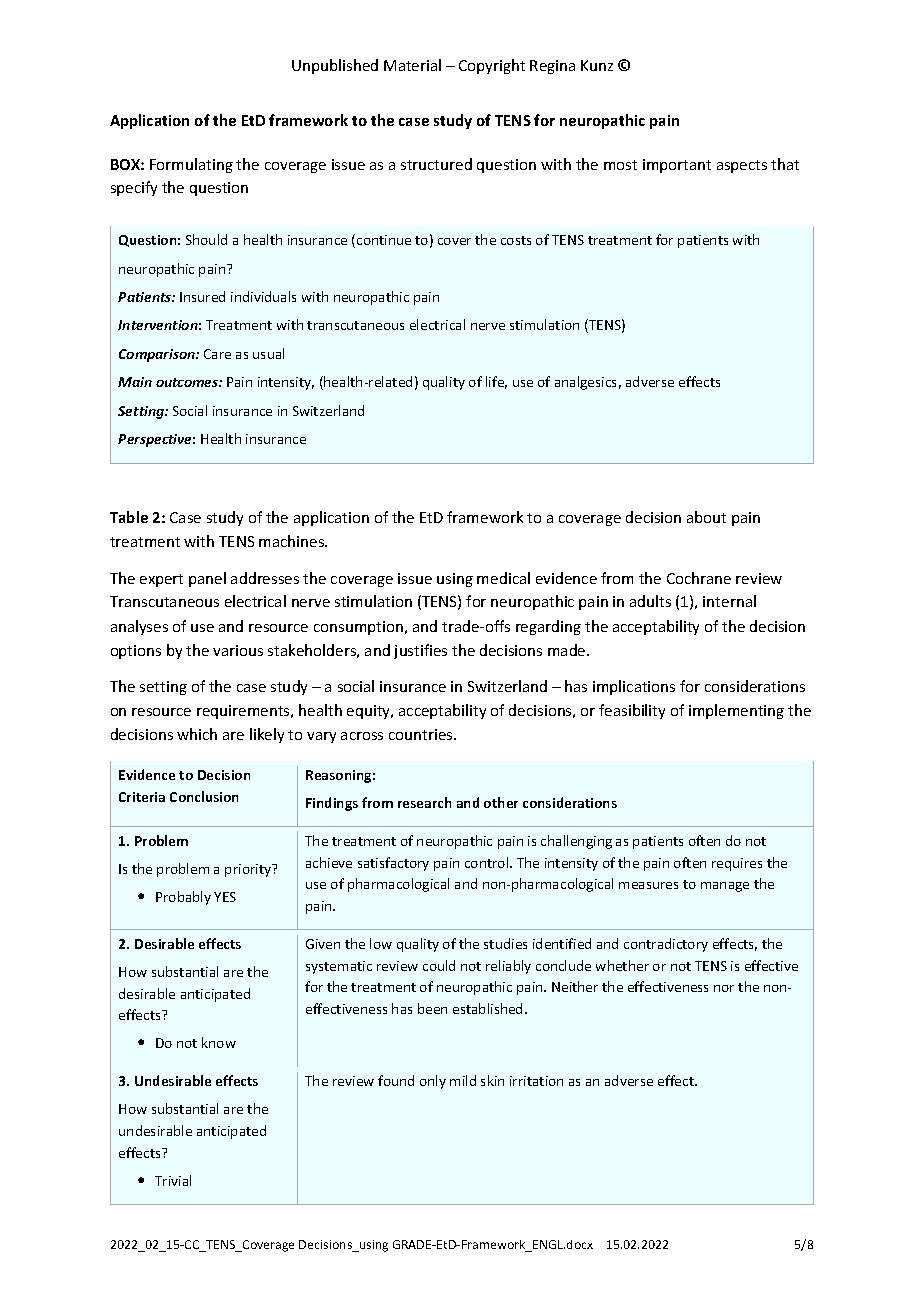 The image size is (924, 1308). What do you see at coordinates (191, 165) in the screenshot?
I see `Formulating` at bounding box center [191, 165].
